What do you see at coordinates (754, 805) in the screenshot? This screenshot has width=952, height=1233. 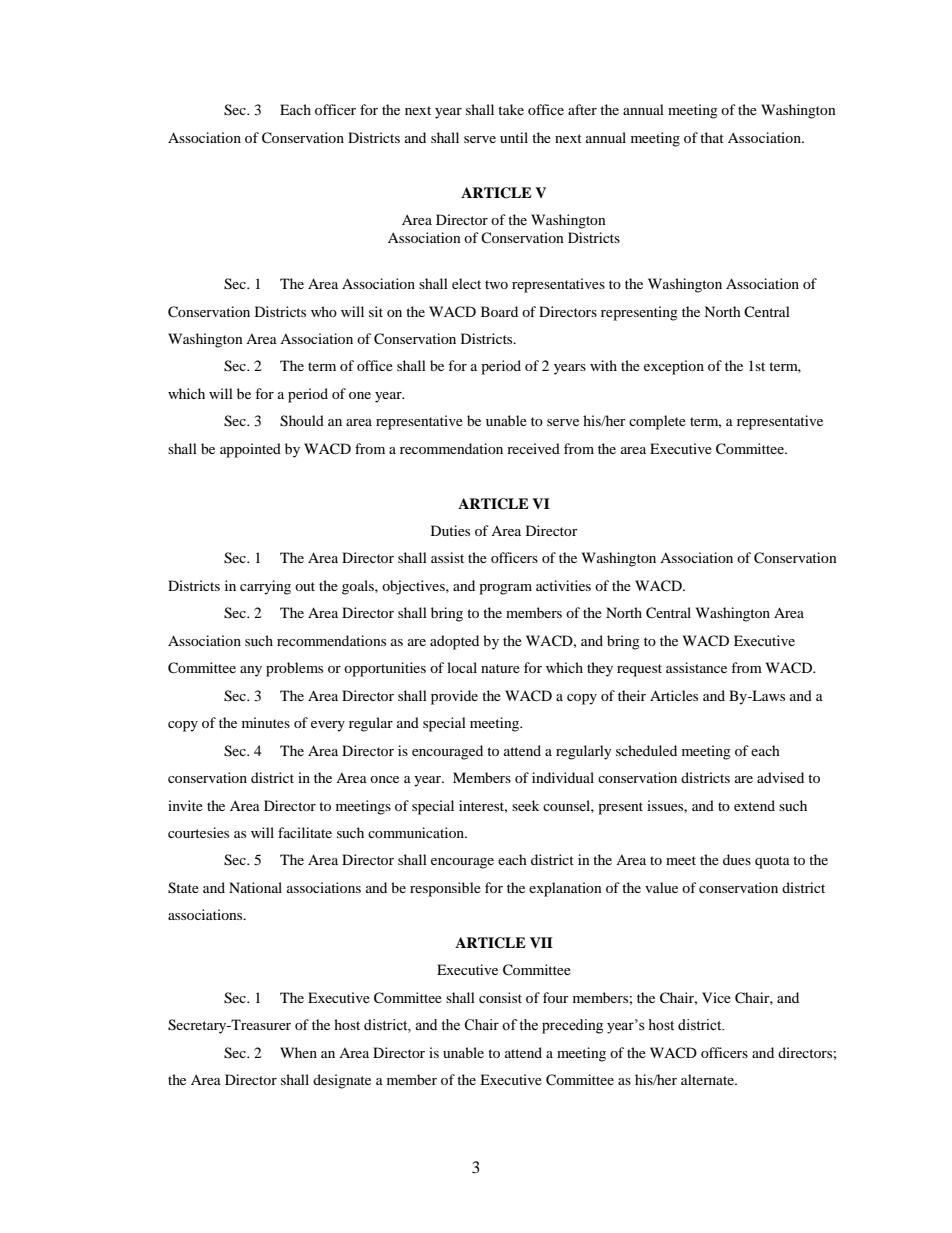 I see `extend` at bounding box center [754, 805].
